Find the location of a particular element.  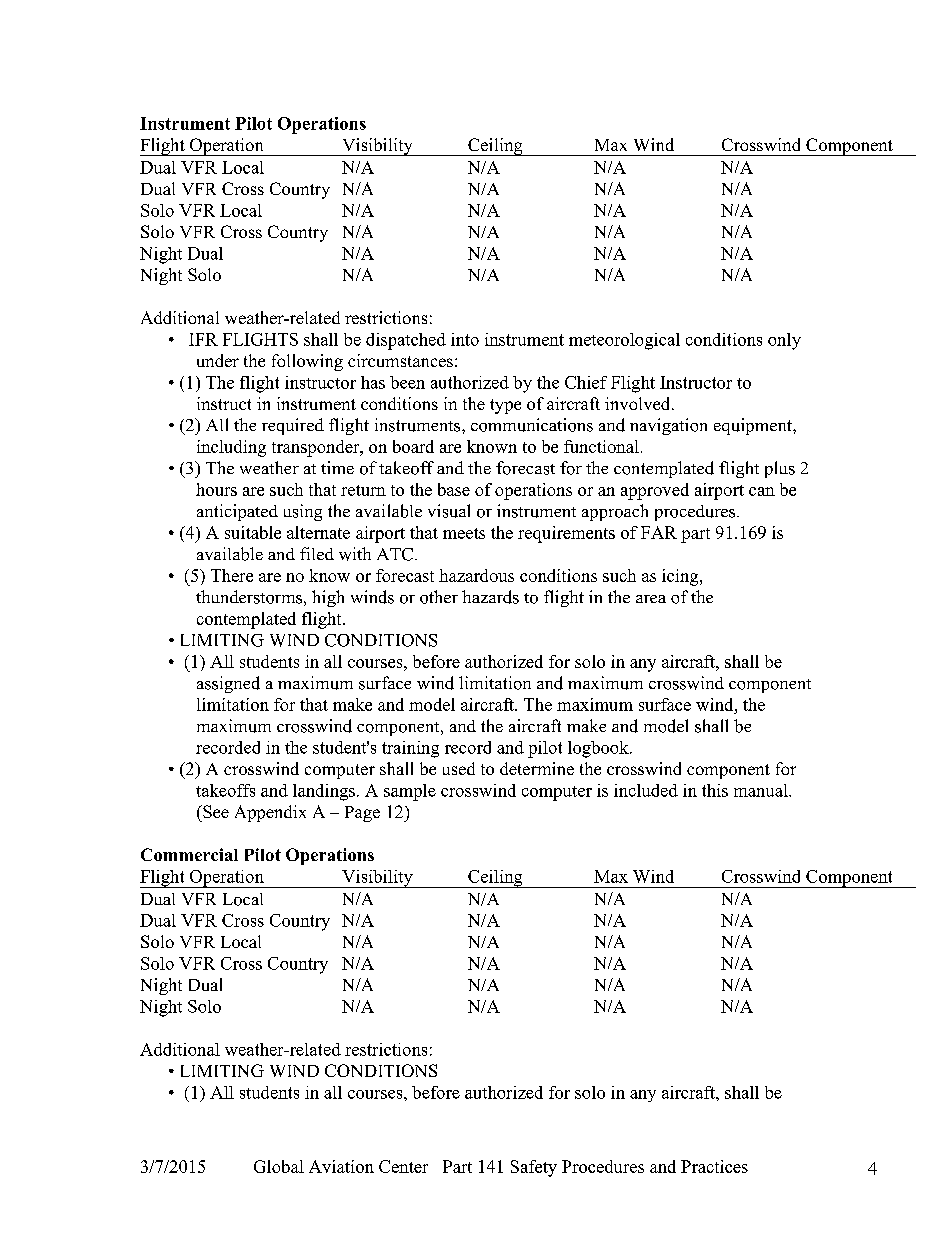

this is located at coordinates (715, 790).
